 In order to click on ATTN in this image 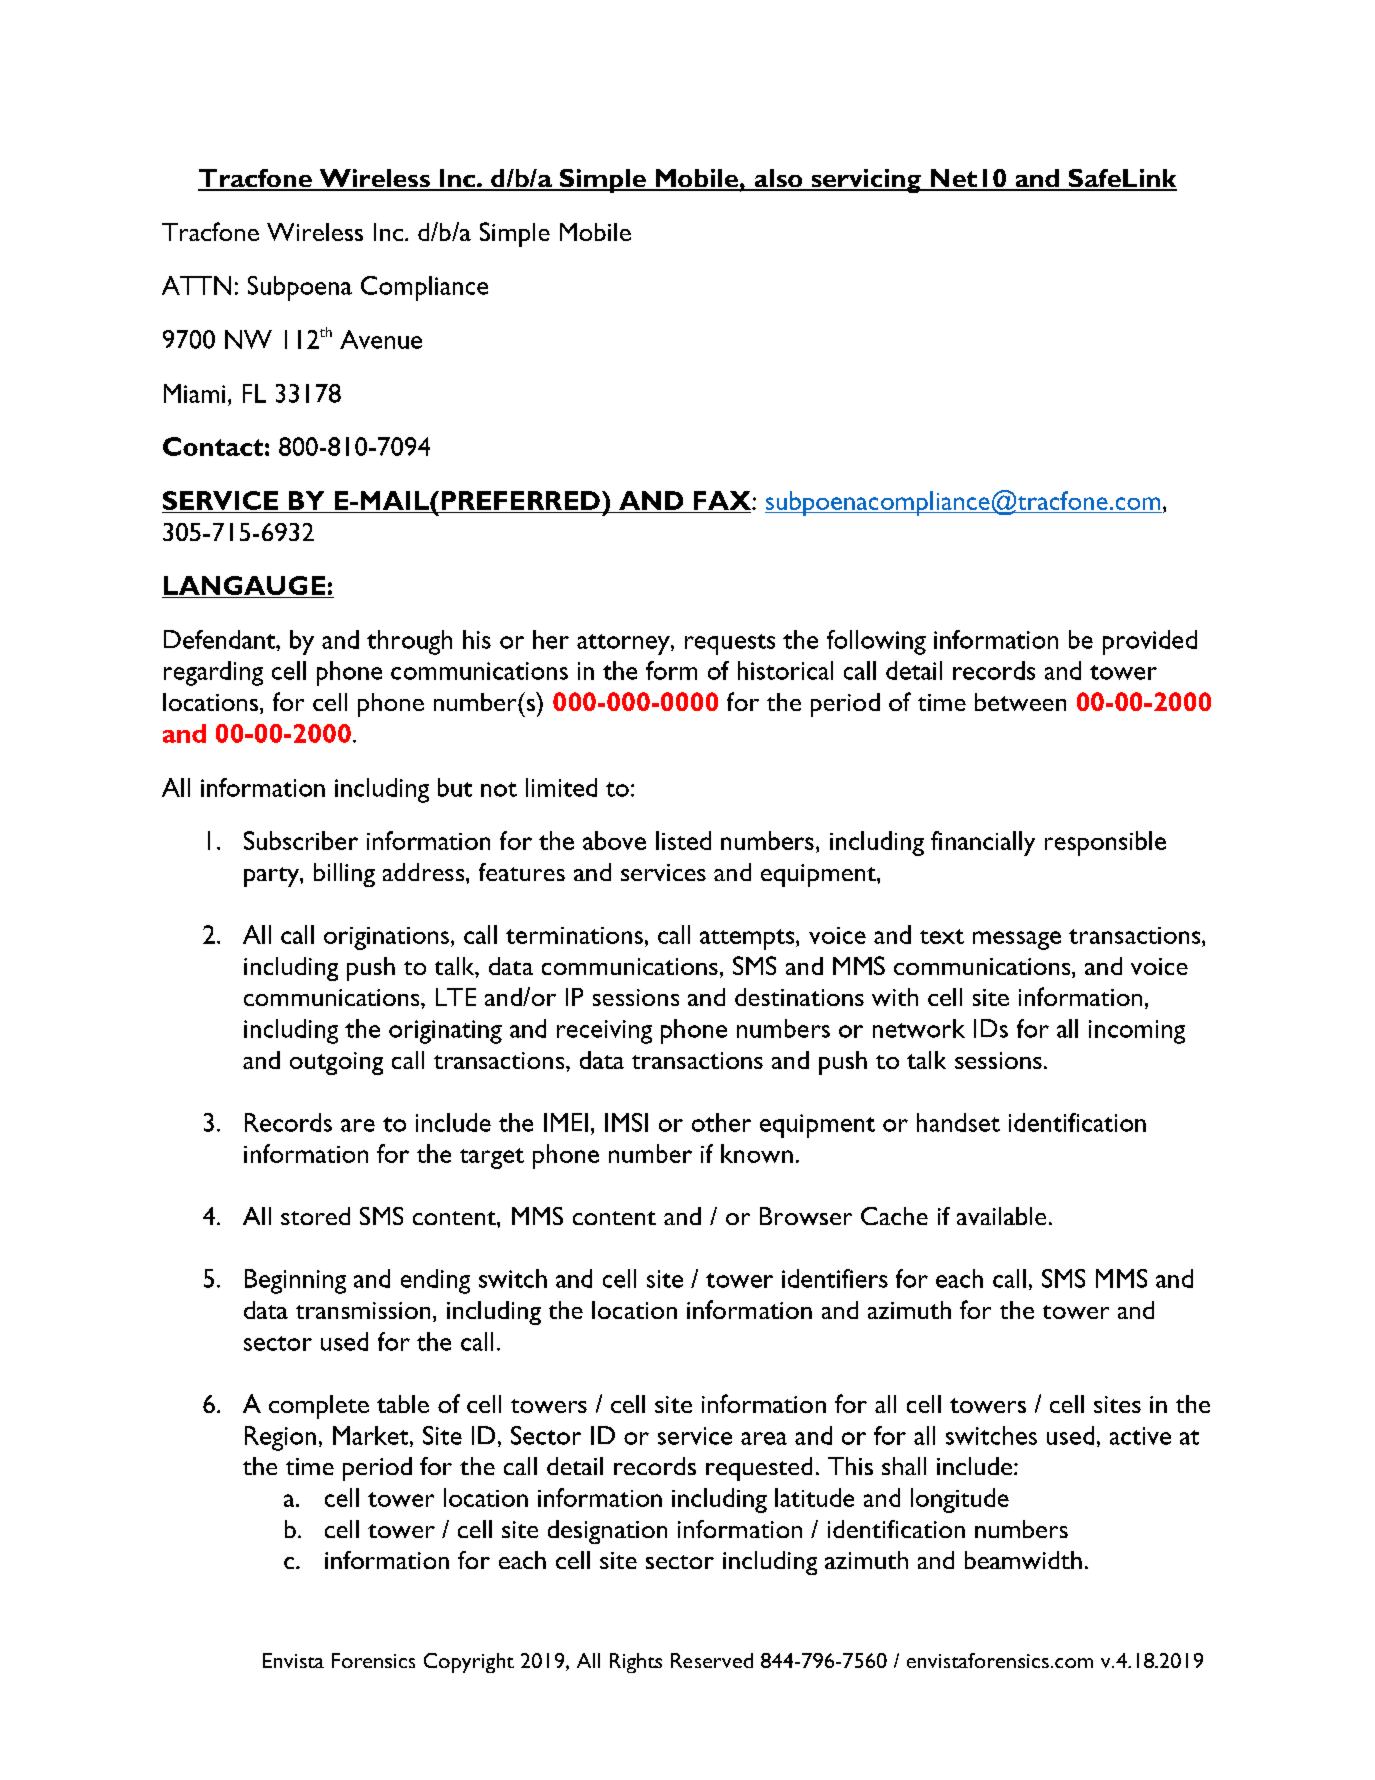, I will do `click(196, 285)`.
